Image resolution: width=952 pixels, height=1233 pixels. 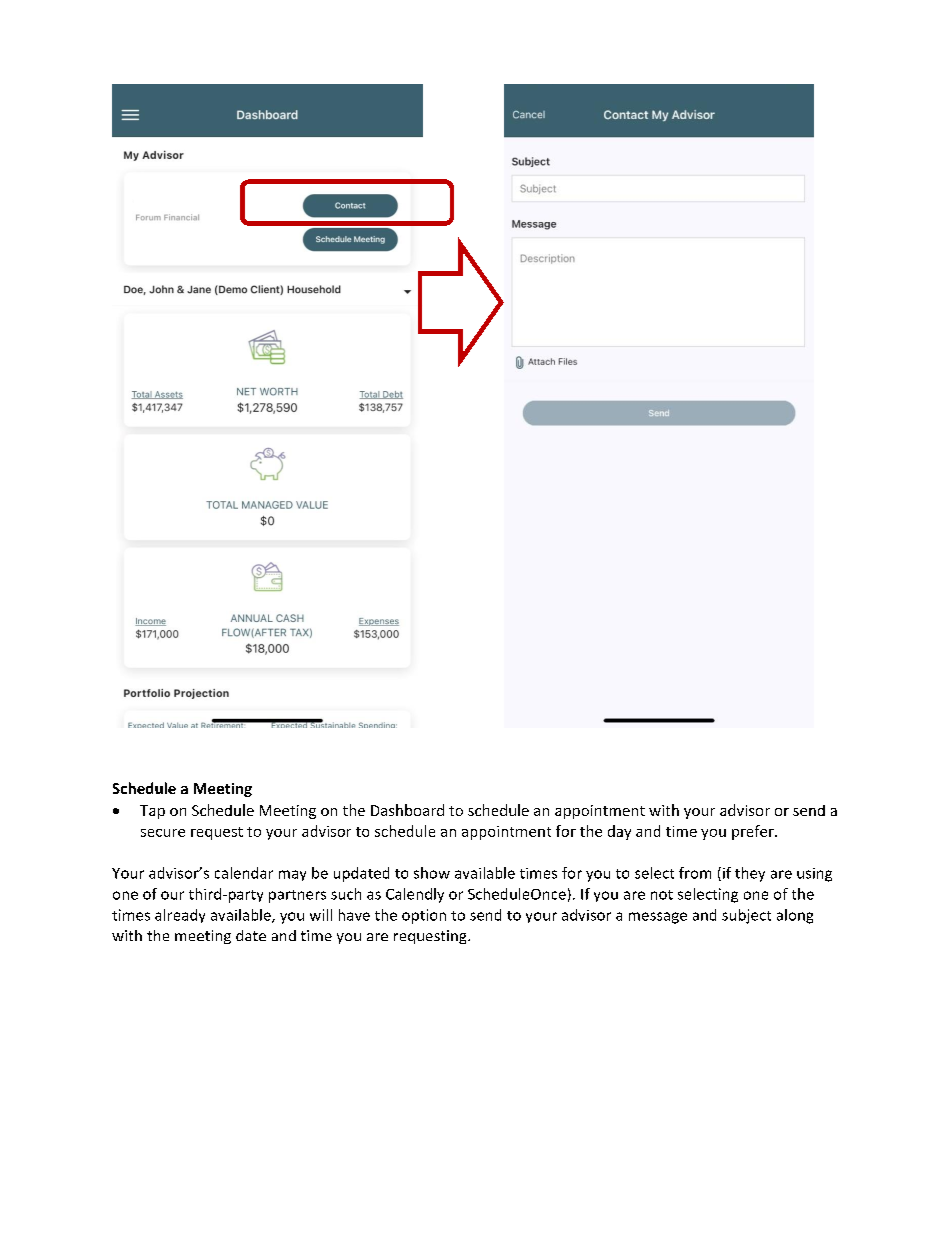 What do you see at coordinates (407, 810) in the screenshot?
I see `Dashboard` at bounding box center [407, 810].
